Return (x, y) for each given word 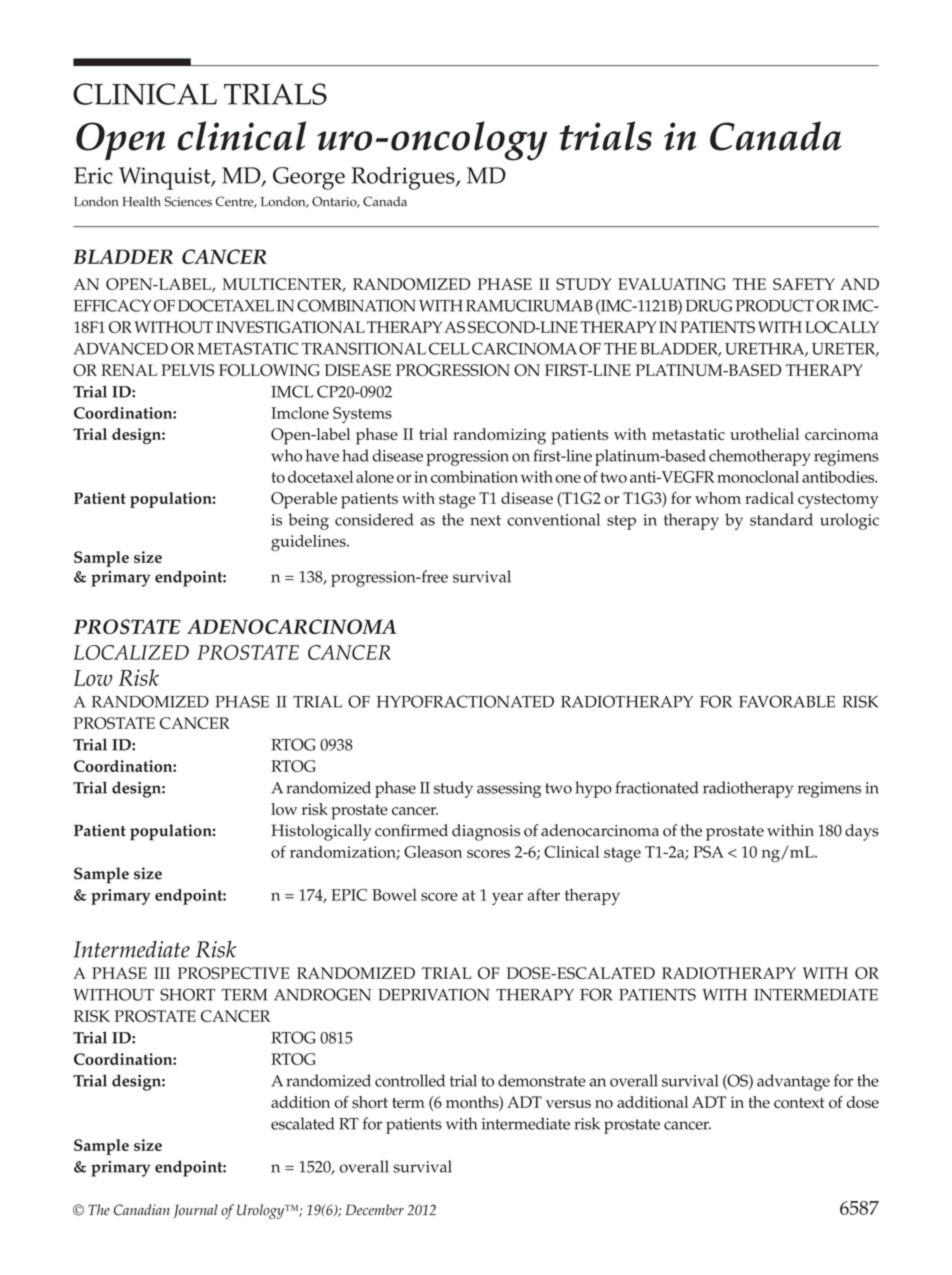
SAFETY (804, 284)
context (799, 1103)
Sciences (188, 201)
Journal (196, 1211)
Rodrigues (404, 178)
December (375, 1210)
